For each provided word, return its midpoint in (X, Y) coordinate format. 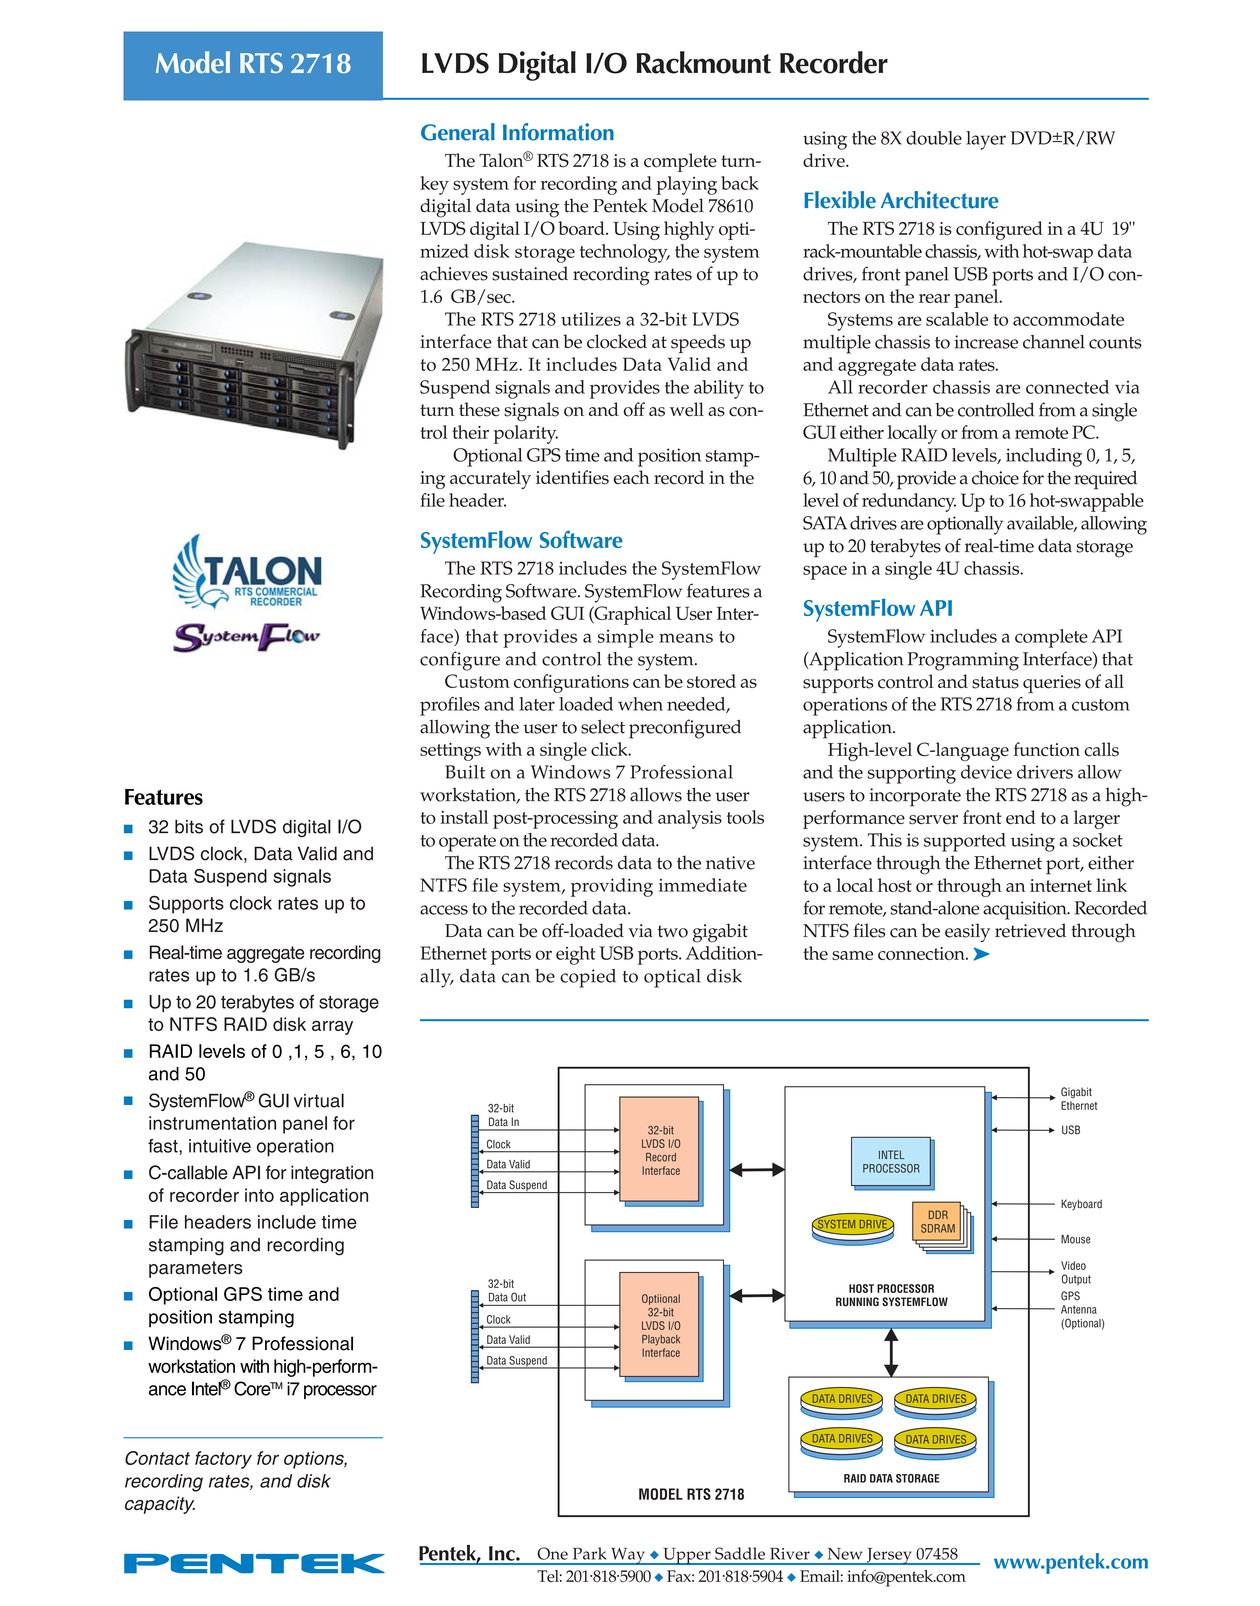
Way (628, 1556)
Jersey (889, 1556)
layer (986, 140)
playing (686, 185)
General (458, 132)
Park (590, 1553)
